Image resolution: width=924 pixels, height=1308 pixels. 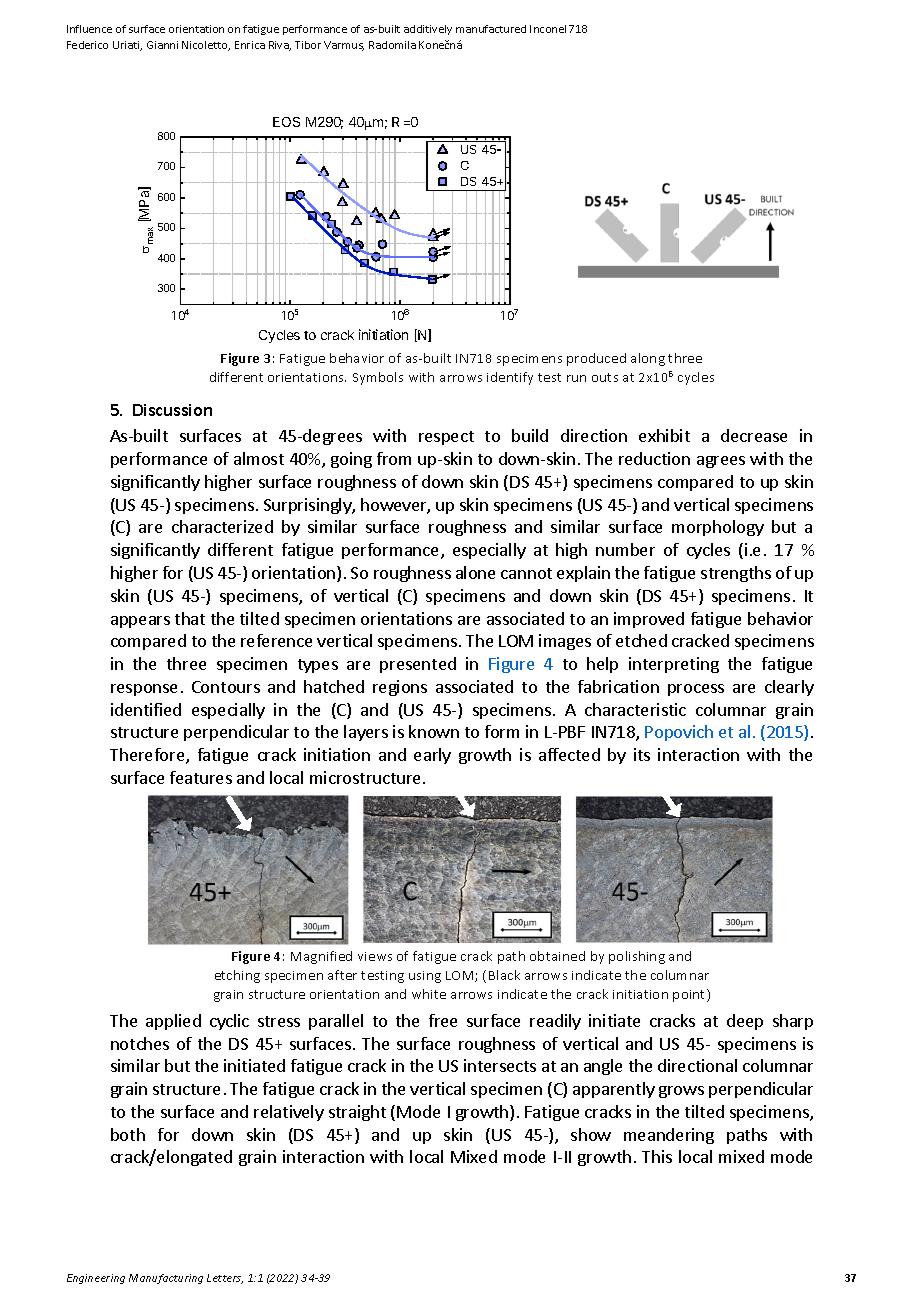 What do you see at coordinates (418, 665) in the screenshot?
I see `presented` at bounding box center [418, 665].
